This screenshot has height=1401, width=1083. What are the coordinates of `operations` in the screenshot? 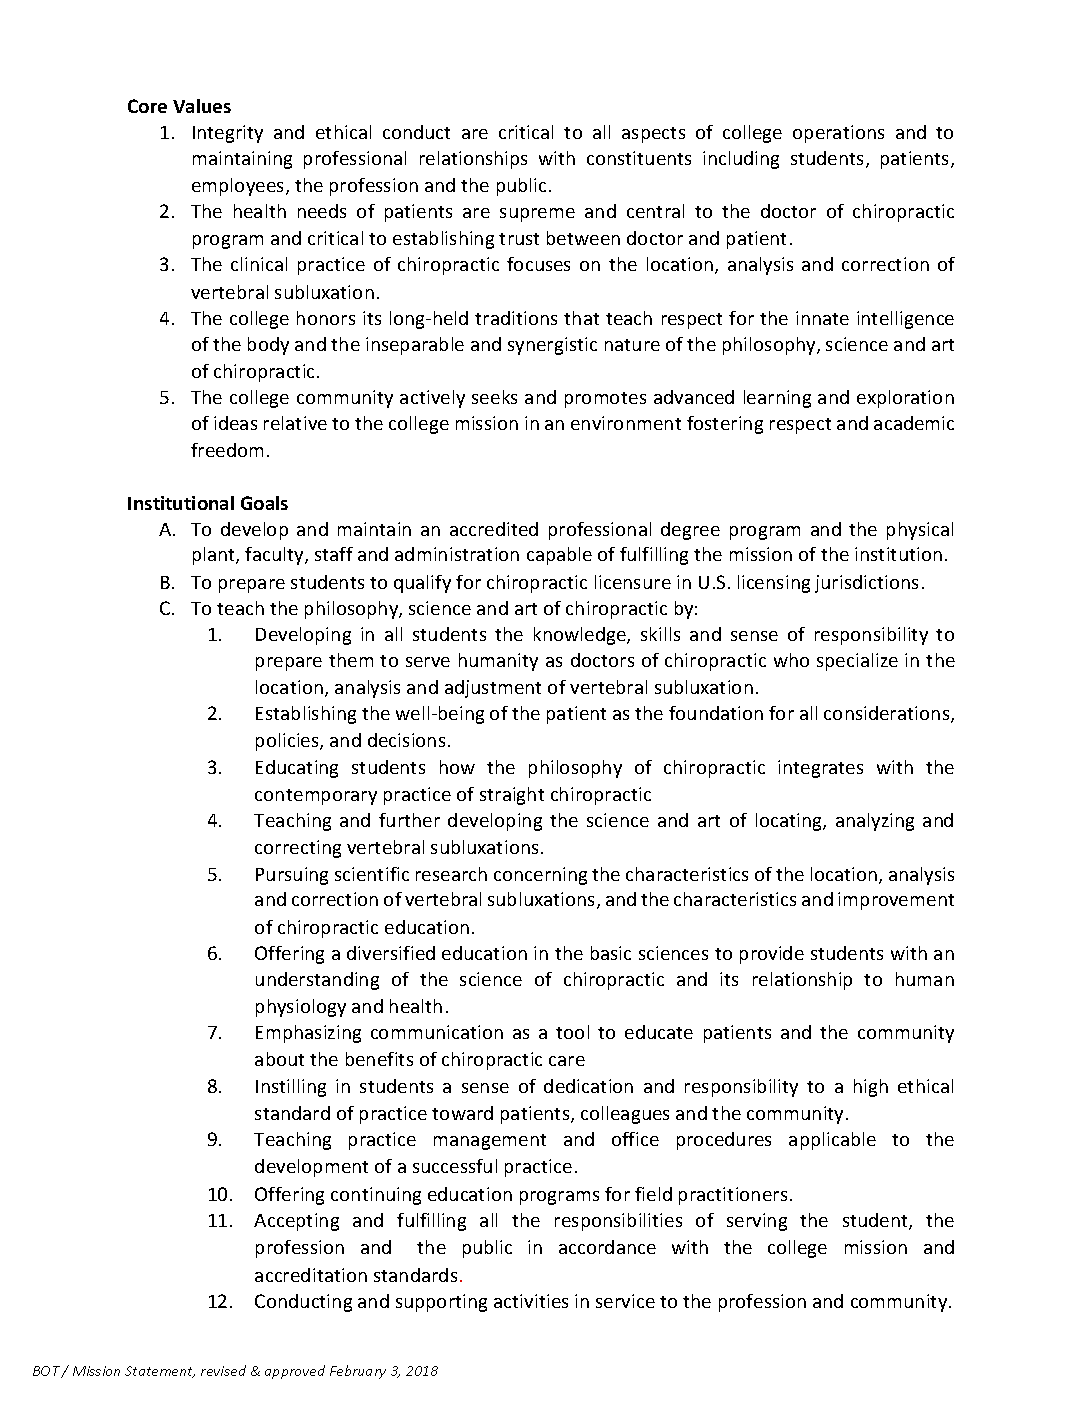 It's located at (838, 134).
